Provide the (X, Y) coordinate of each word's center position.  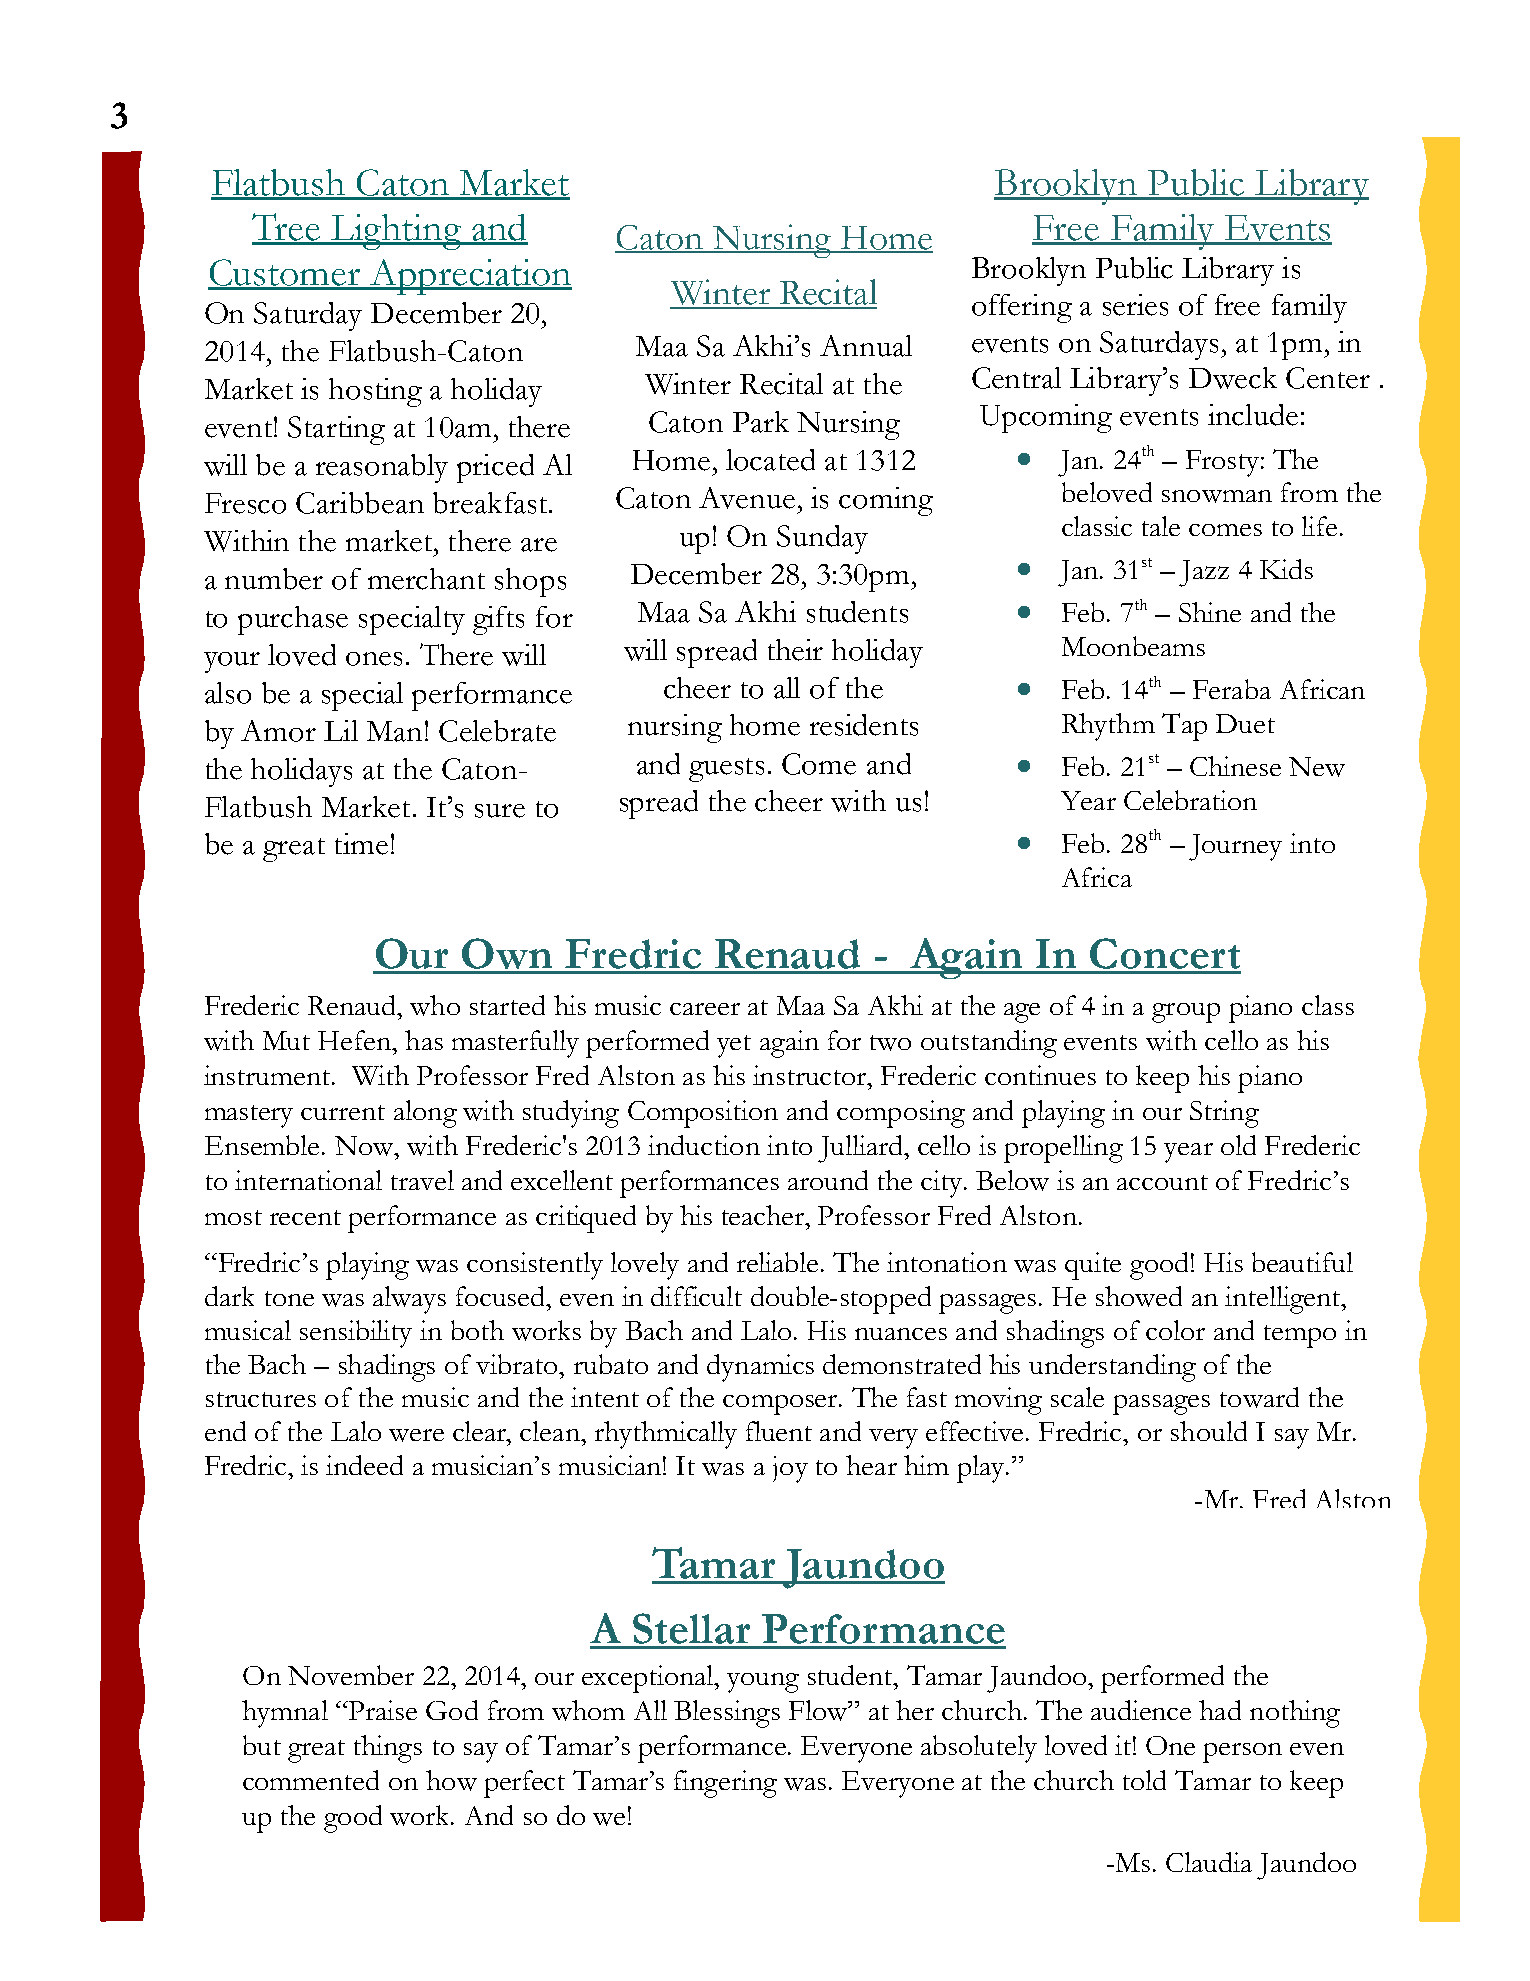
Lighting (396, 232)
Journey (1235, 847)
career (705, 1009)
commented (311, 1780)
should (1209, 1431)
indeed (364, 1465)
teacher (764, 1215)
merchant (426, 579)
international (308, 1180)
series (1135, 305)
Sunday (822, 539)
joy (790, 1469)
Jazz (1204, 573)
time (361, 844)
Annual (866, 346)
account (1162, 1182)
